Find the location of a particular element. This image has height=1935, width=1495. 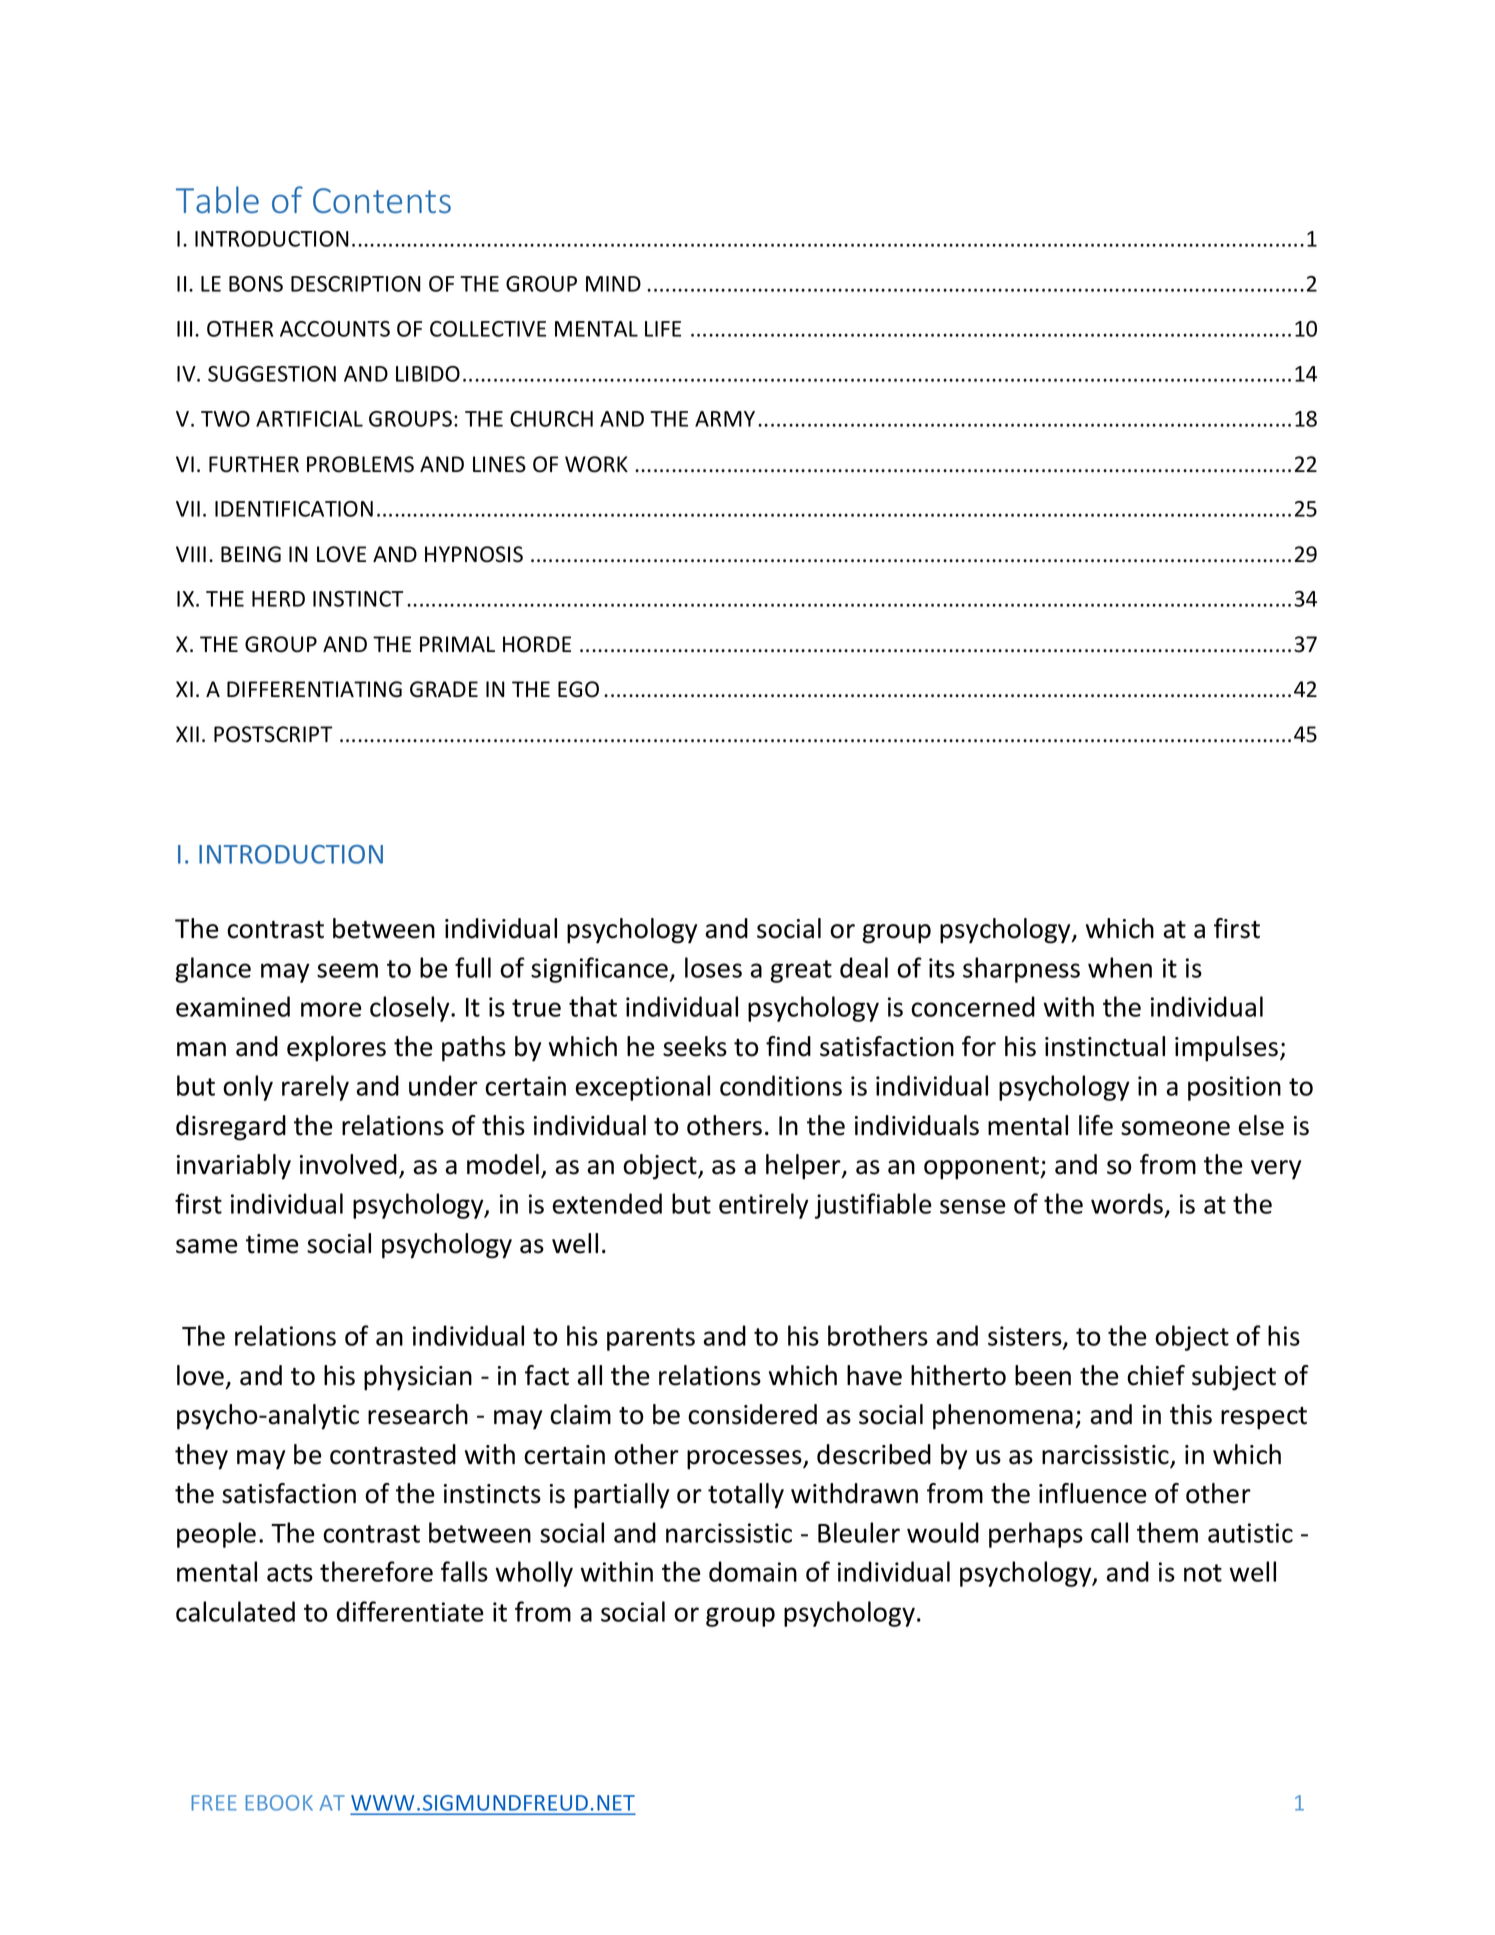

EBOOK is located at coordinates (279, 1803).
